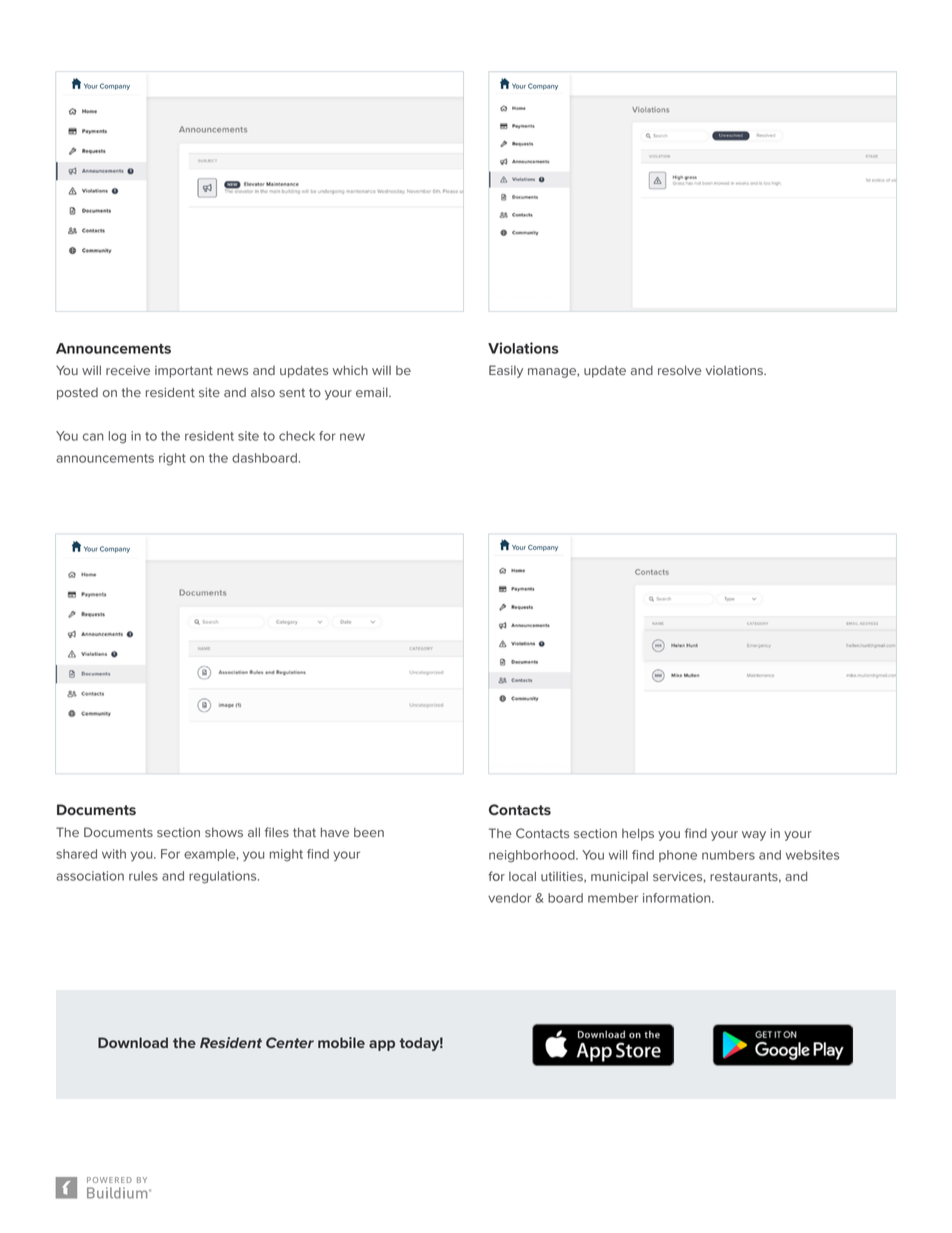 This screenshot has height=1233, width=952. Describe the element at coordinates (184, 372) in the screenshot. I see `important` at that location.
